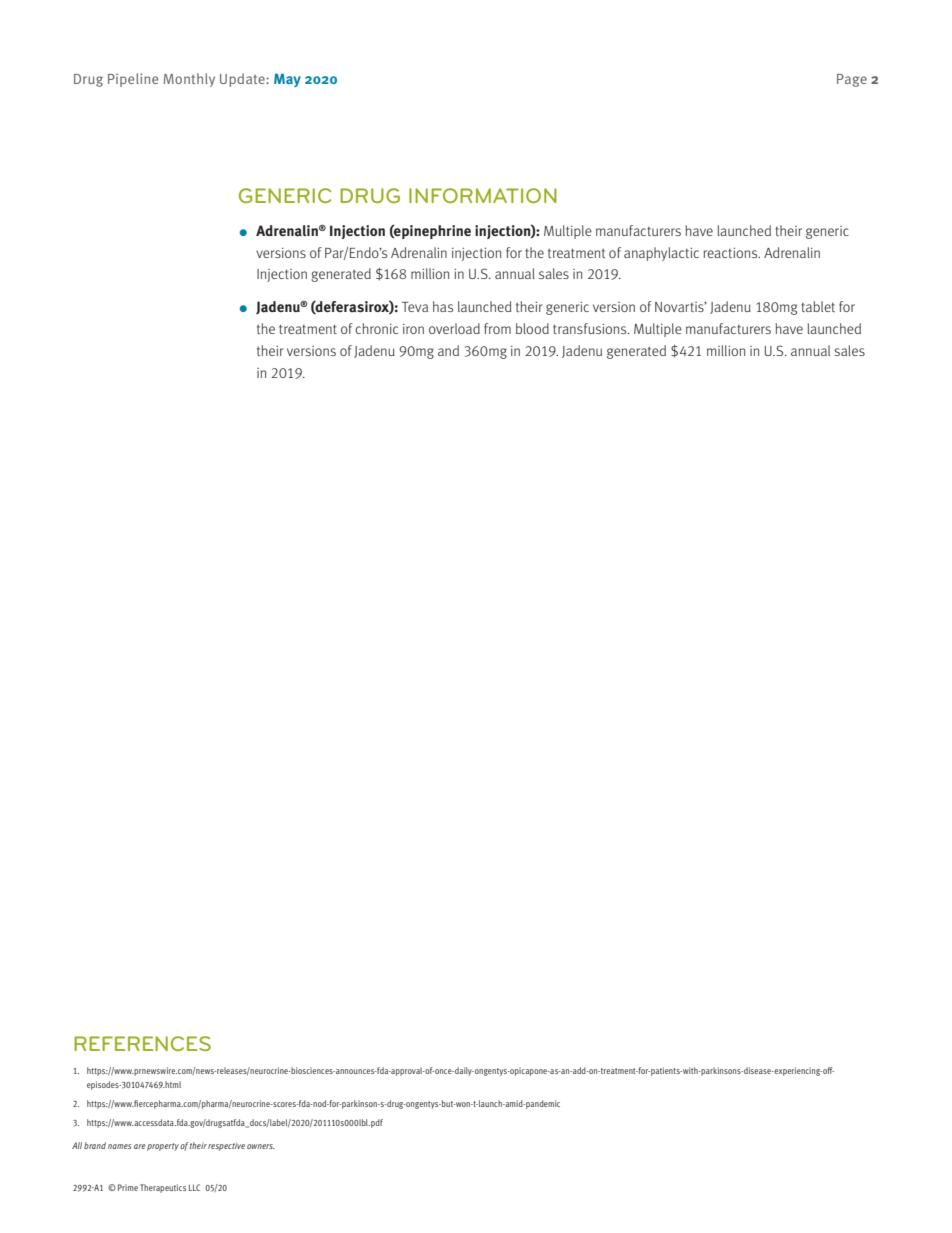 This page has height=1233, width=952. Describe the element at coordinates (413, 329) in the page. I see `iron` at that location.
